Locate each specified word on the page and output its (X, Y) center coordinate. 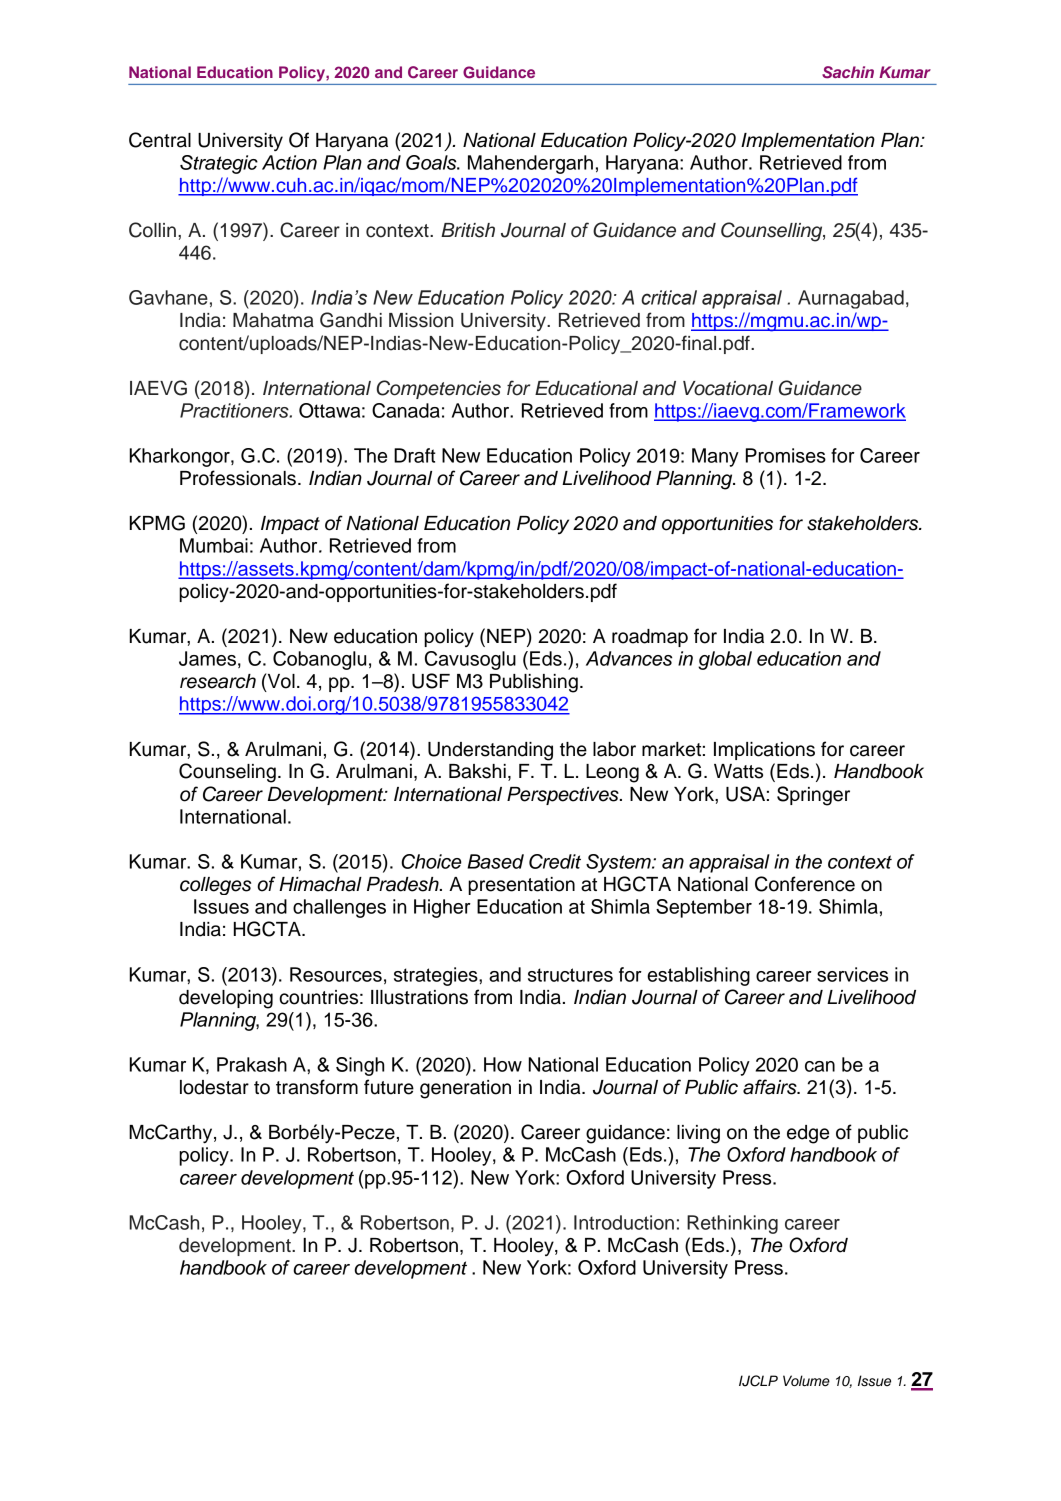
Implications (764, 751)
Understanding (490, 751)
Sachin (848, 72)
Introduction (624, 1222)
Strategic (219, 164)
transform (317, 1087)
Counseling (227, 773)
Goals (432, 162)
